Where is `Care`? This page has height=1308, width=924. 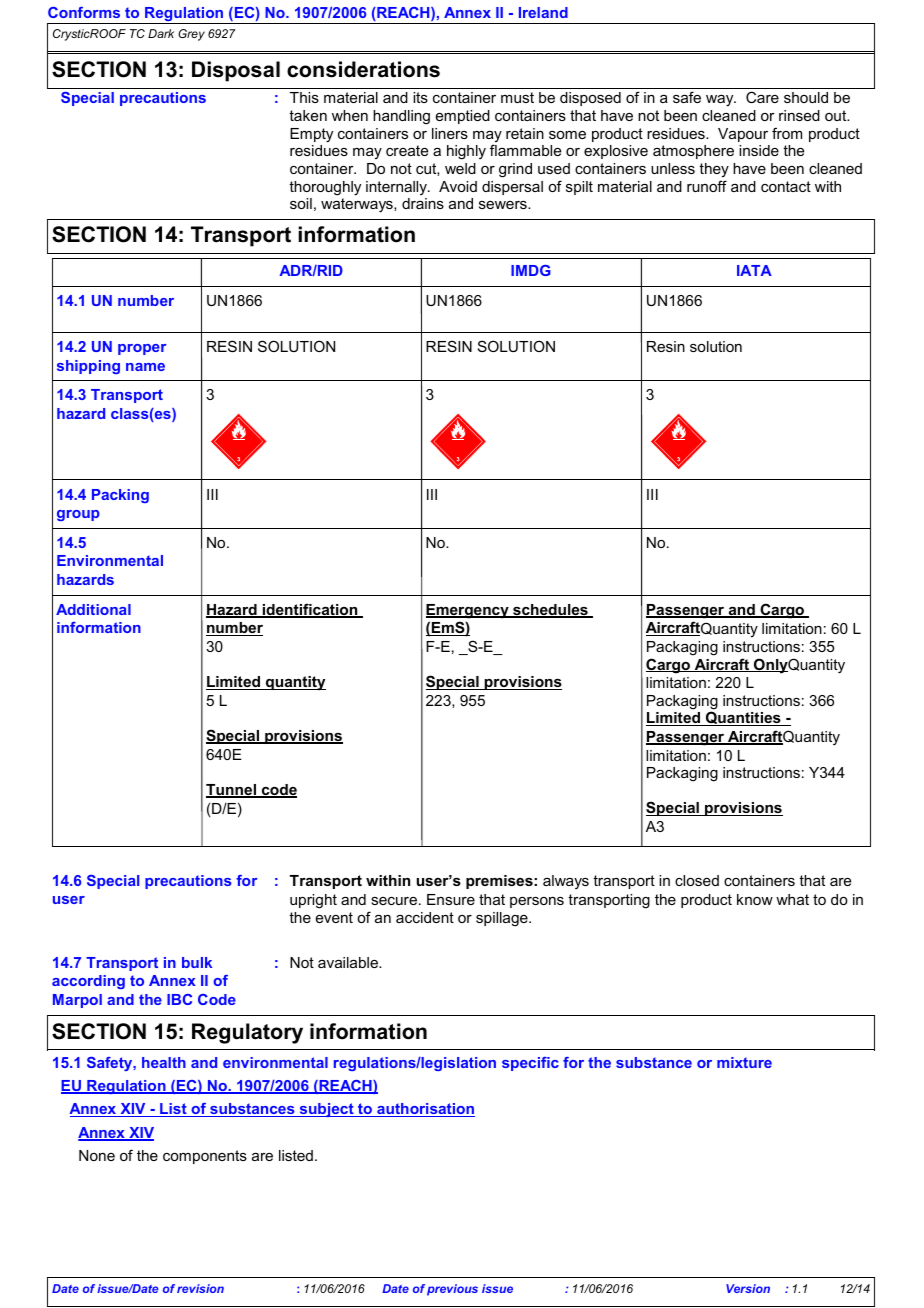
Care is located at coordinates (762, 97).
